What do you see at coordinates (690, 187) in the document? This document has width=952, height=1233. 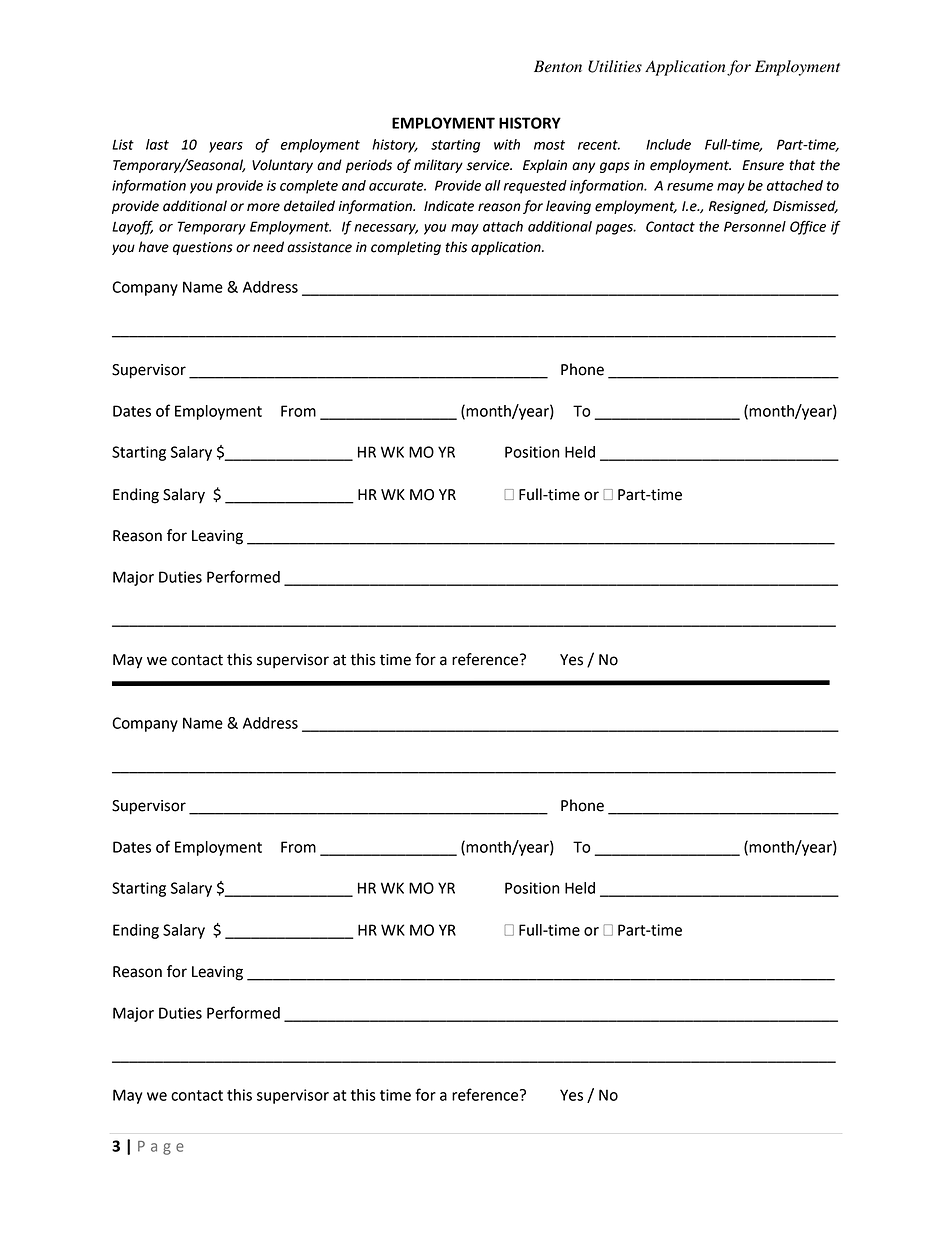 I see `resume` at bounding box center [690, 187].
